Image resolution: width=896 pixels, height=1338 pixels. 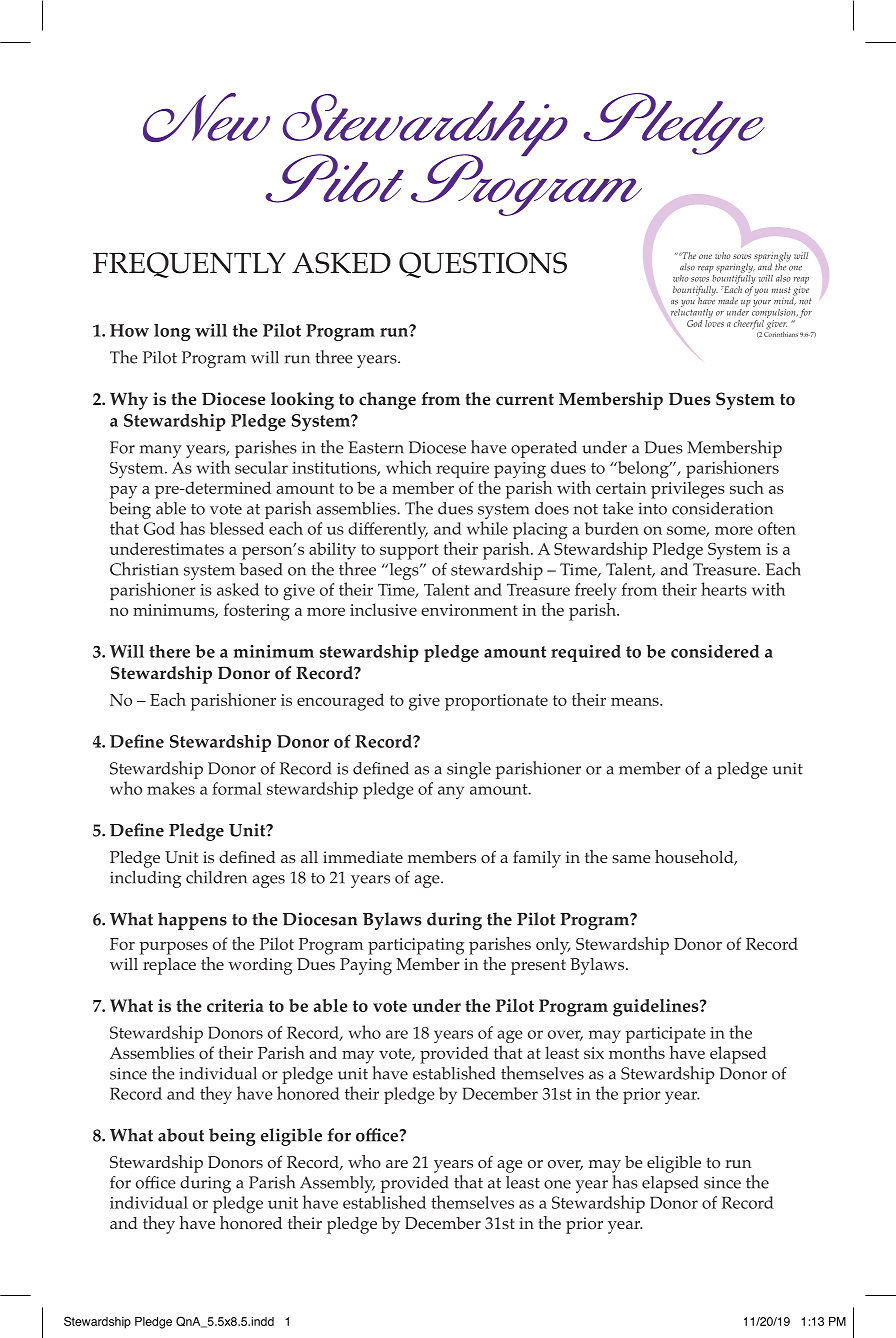 I want to click on about, so click(x=181, y=1135).
